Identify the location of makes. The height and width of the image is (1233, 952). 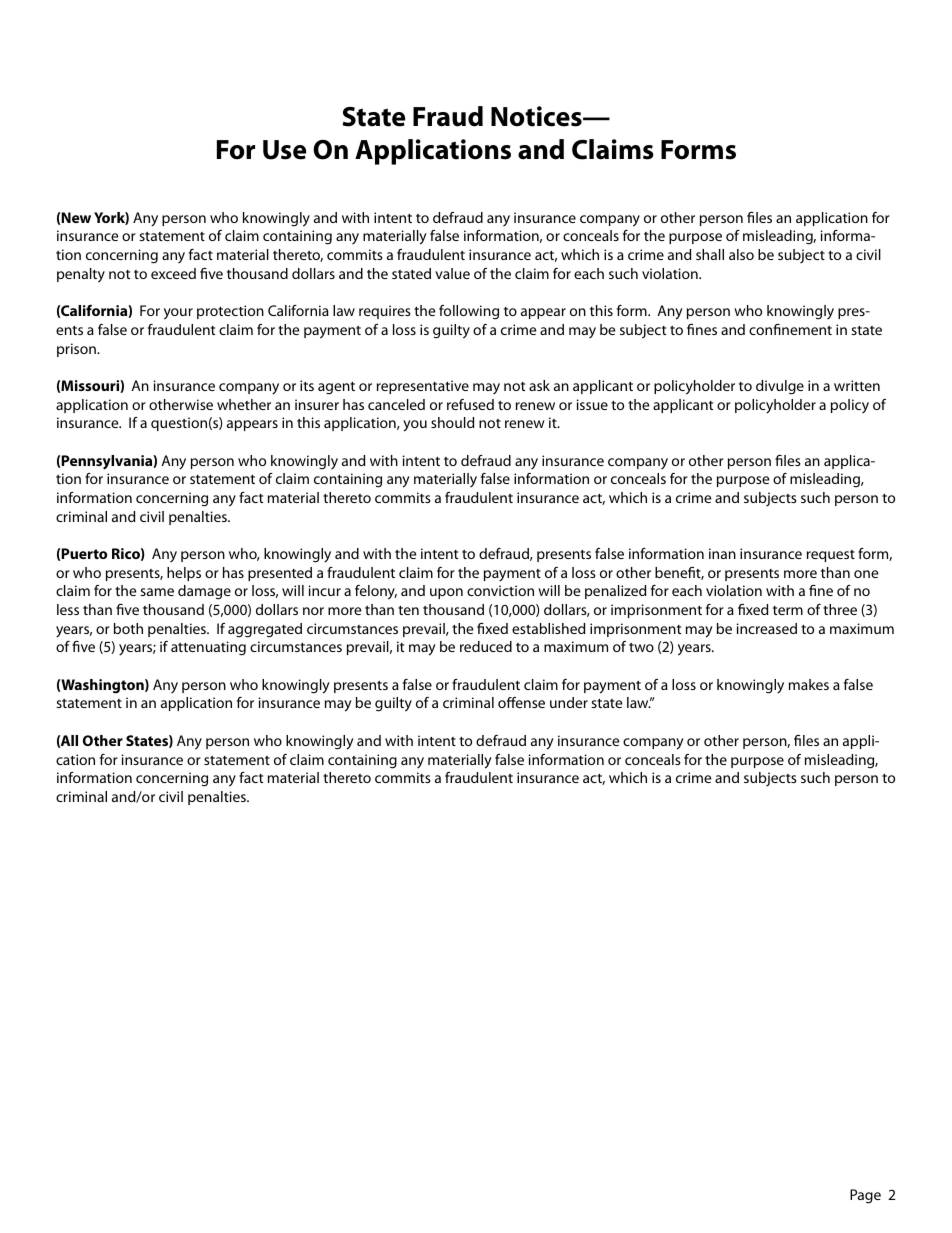
(809, 684).
